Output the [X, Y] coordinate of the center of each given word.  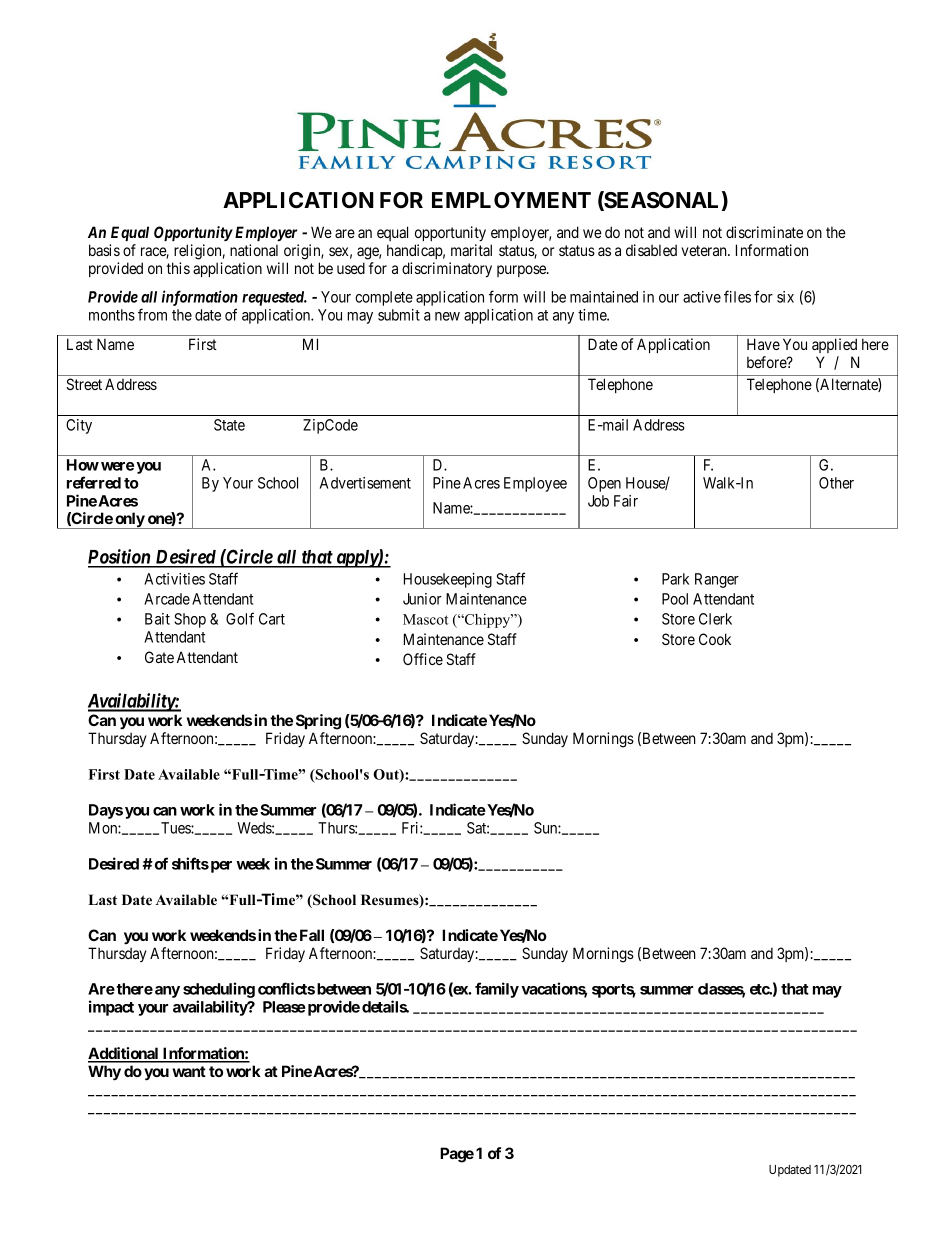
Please [284, 1007]
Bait [157, 619]
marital [471, 250]
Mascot [425, 619]
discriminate [764, 232]
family [497, 990]
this [178, 268]
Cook [715, 639]
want [189, 1071]
